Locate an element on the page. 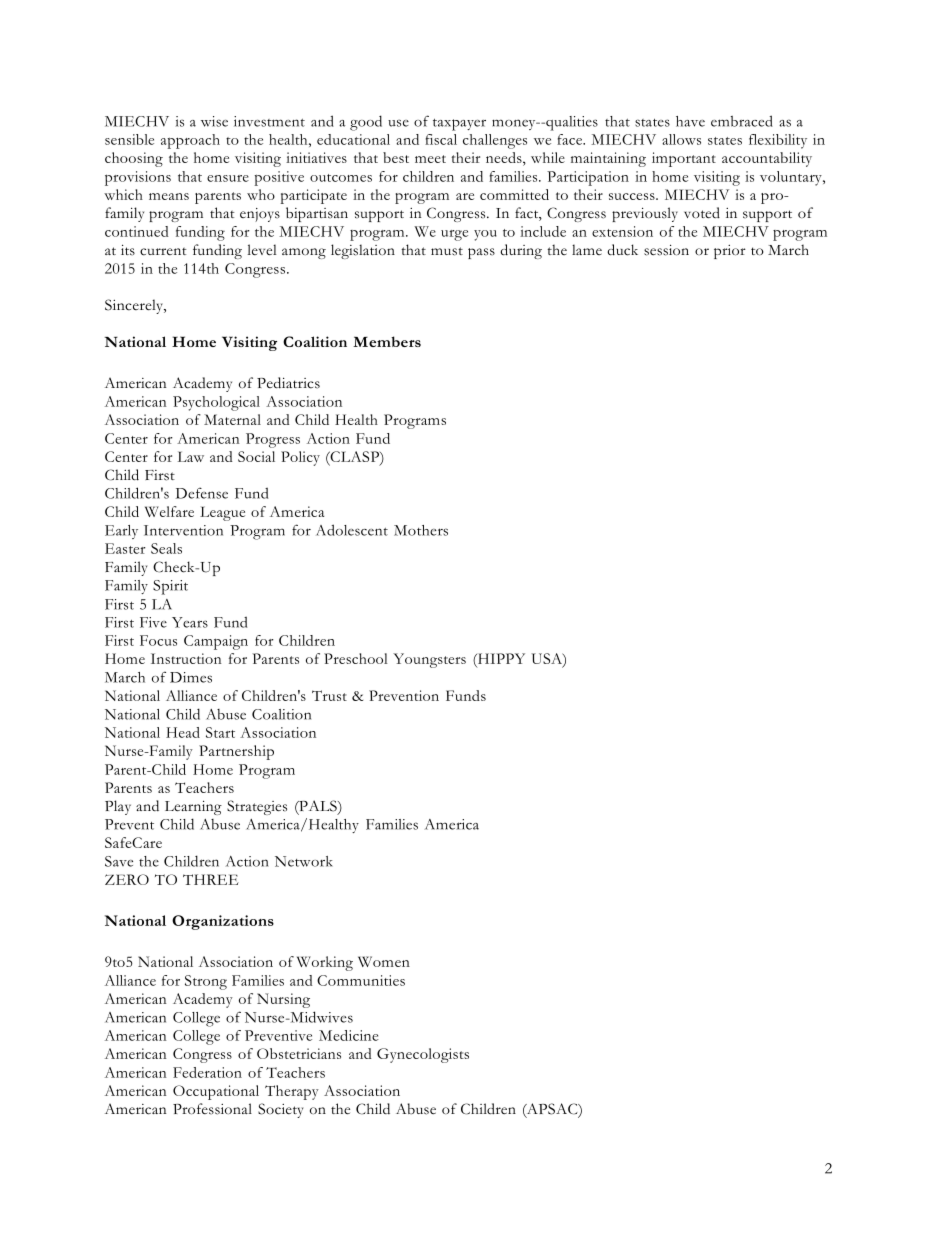 The width and height of the document is (952, 1233). approach is located at coordinates (190, 141).
